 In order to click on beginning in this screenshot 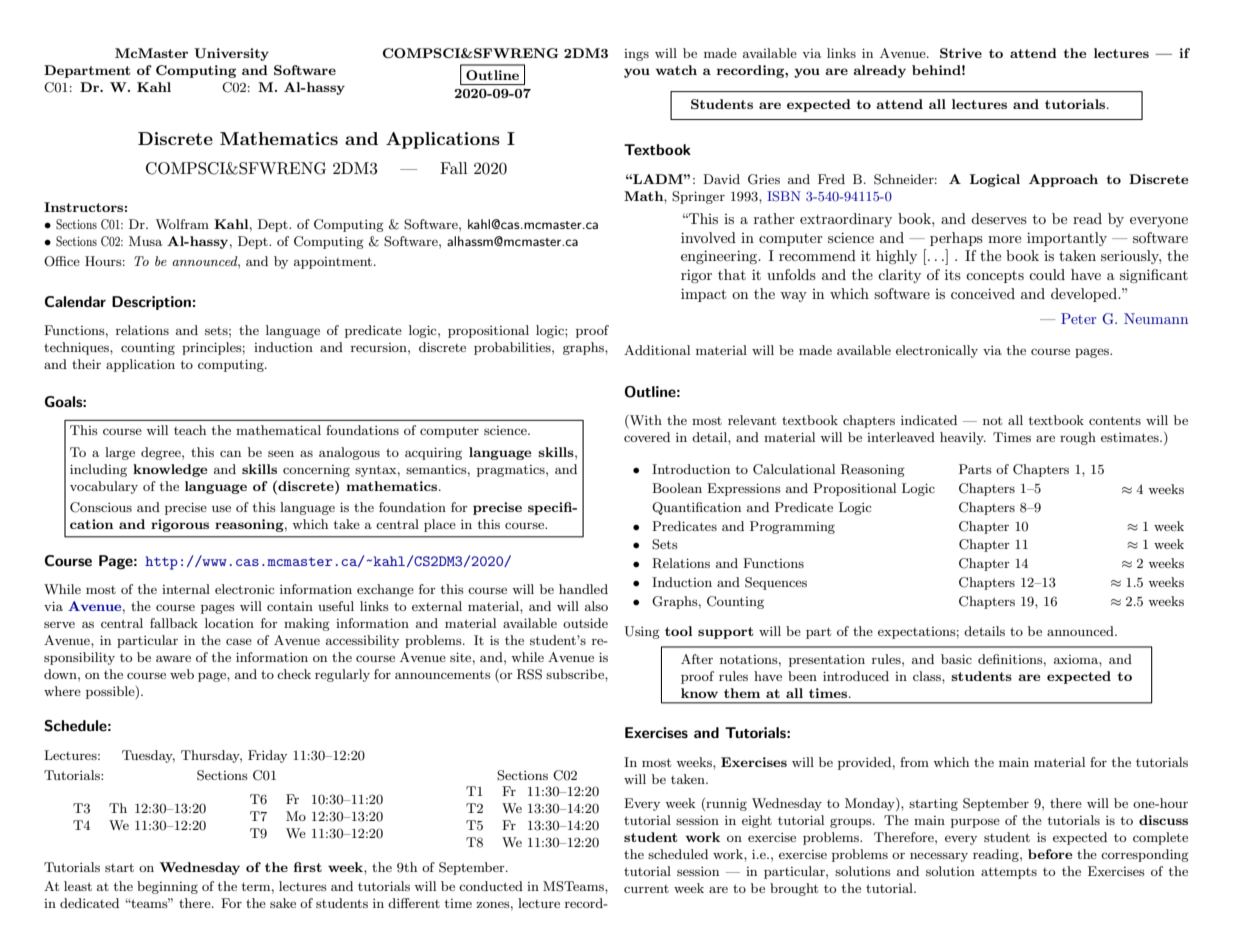, I will do `click(167, 887)`.
